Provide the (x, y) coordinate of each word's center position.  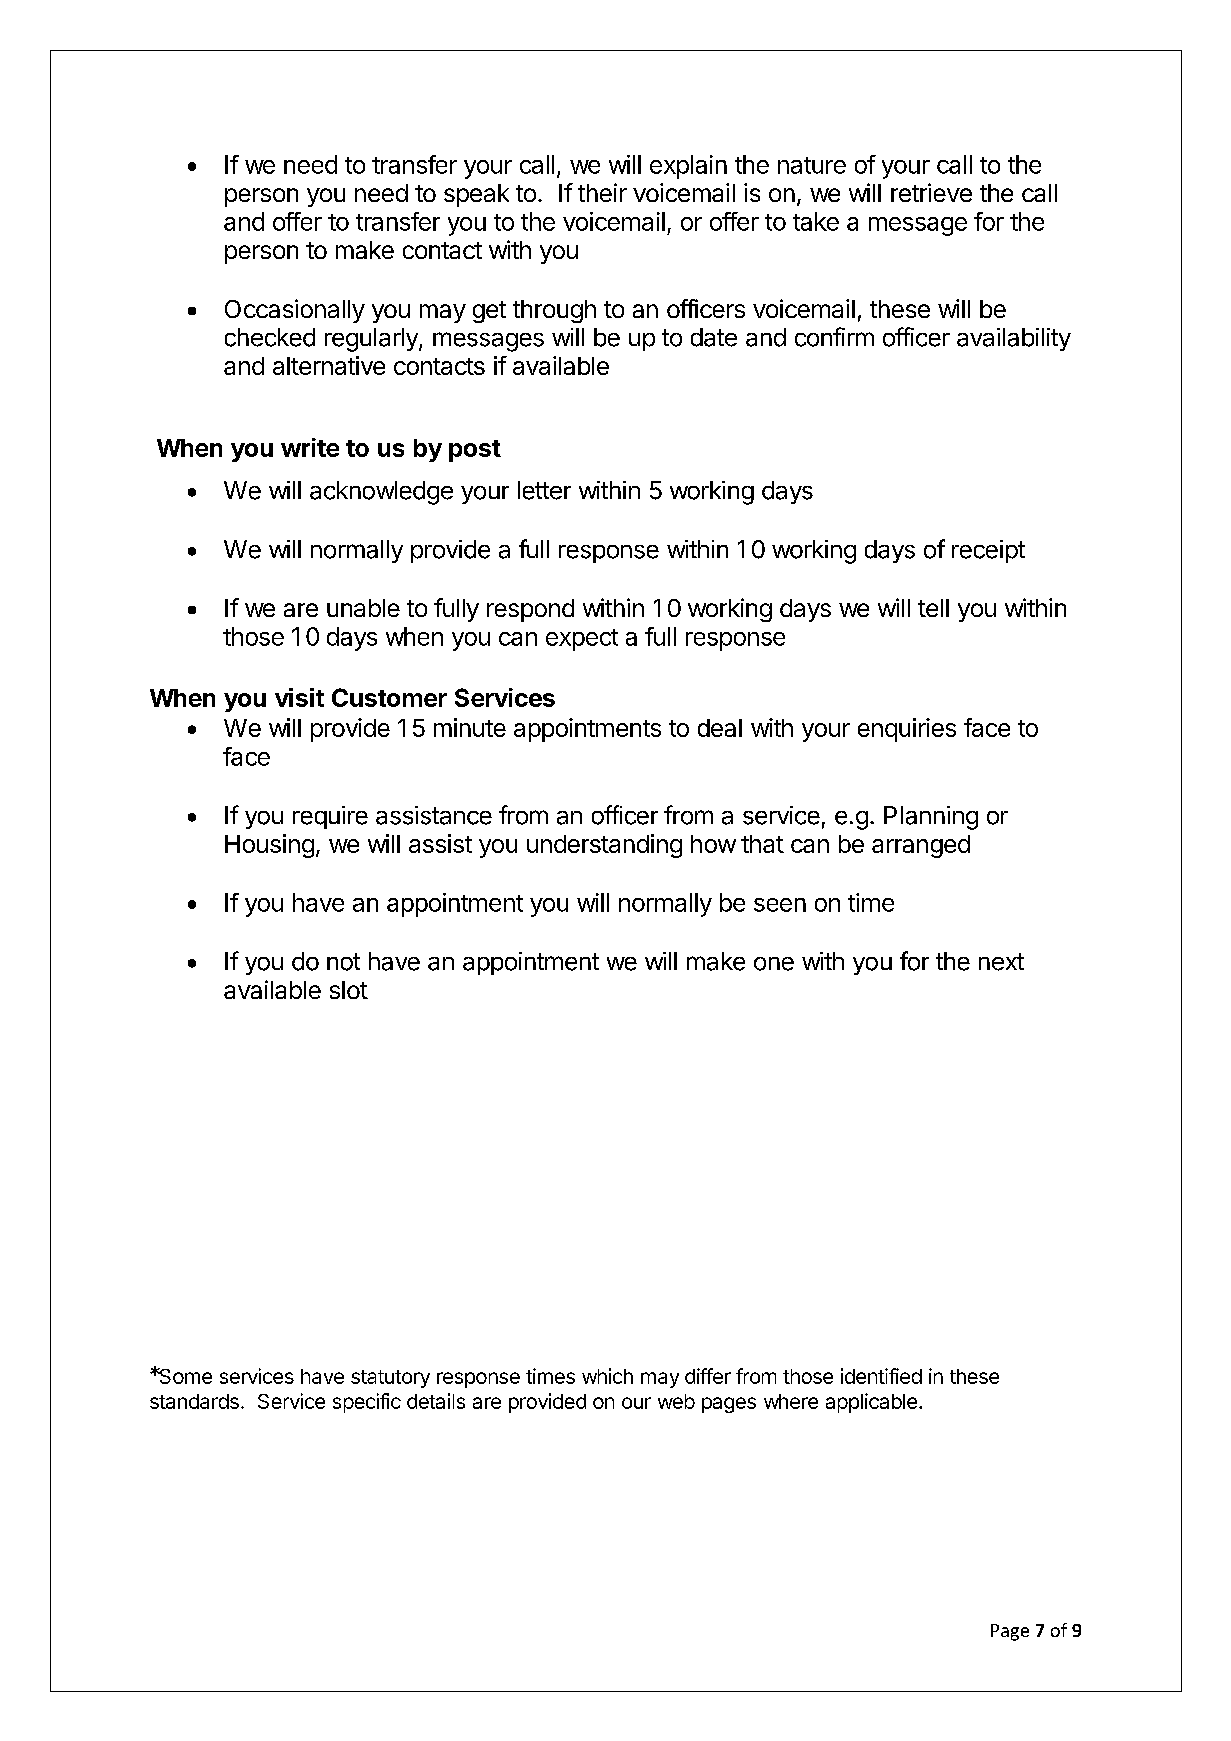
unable (363, 608)
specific (367, 1403)
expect (582, 640)
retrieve (931, 192)
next (1001, 962)
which (607, 1376)
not (343, 962)
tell (933, 608)
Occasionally (295, 311)
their (602, 192)
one (774, 964)
